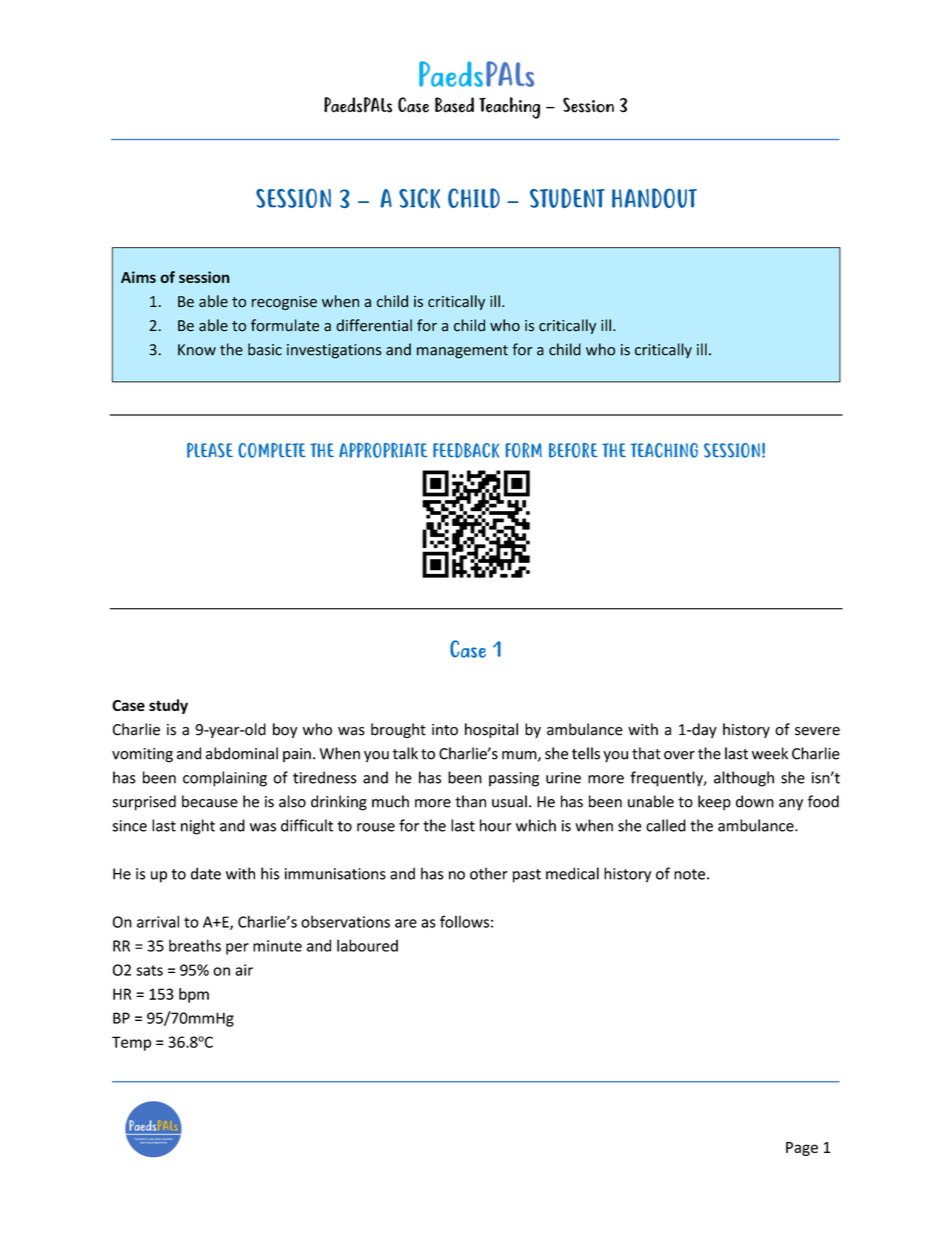 Image resolution: width=952 pixels, height=1233 pixels. Describe the element at coordinates (138, 277) in the document. I see `Aims` at that location.
